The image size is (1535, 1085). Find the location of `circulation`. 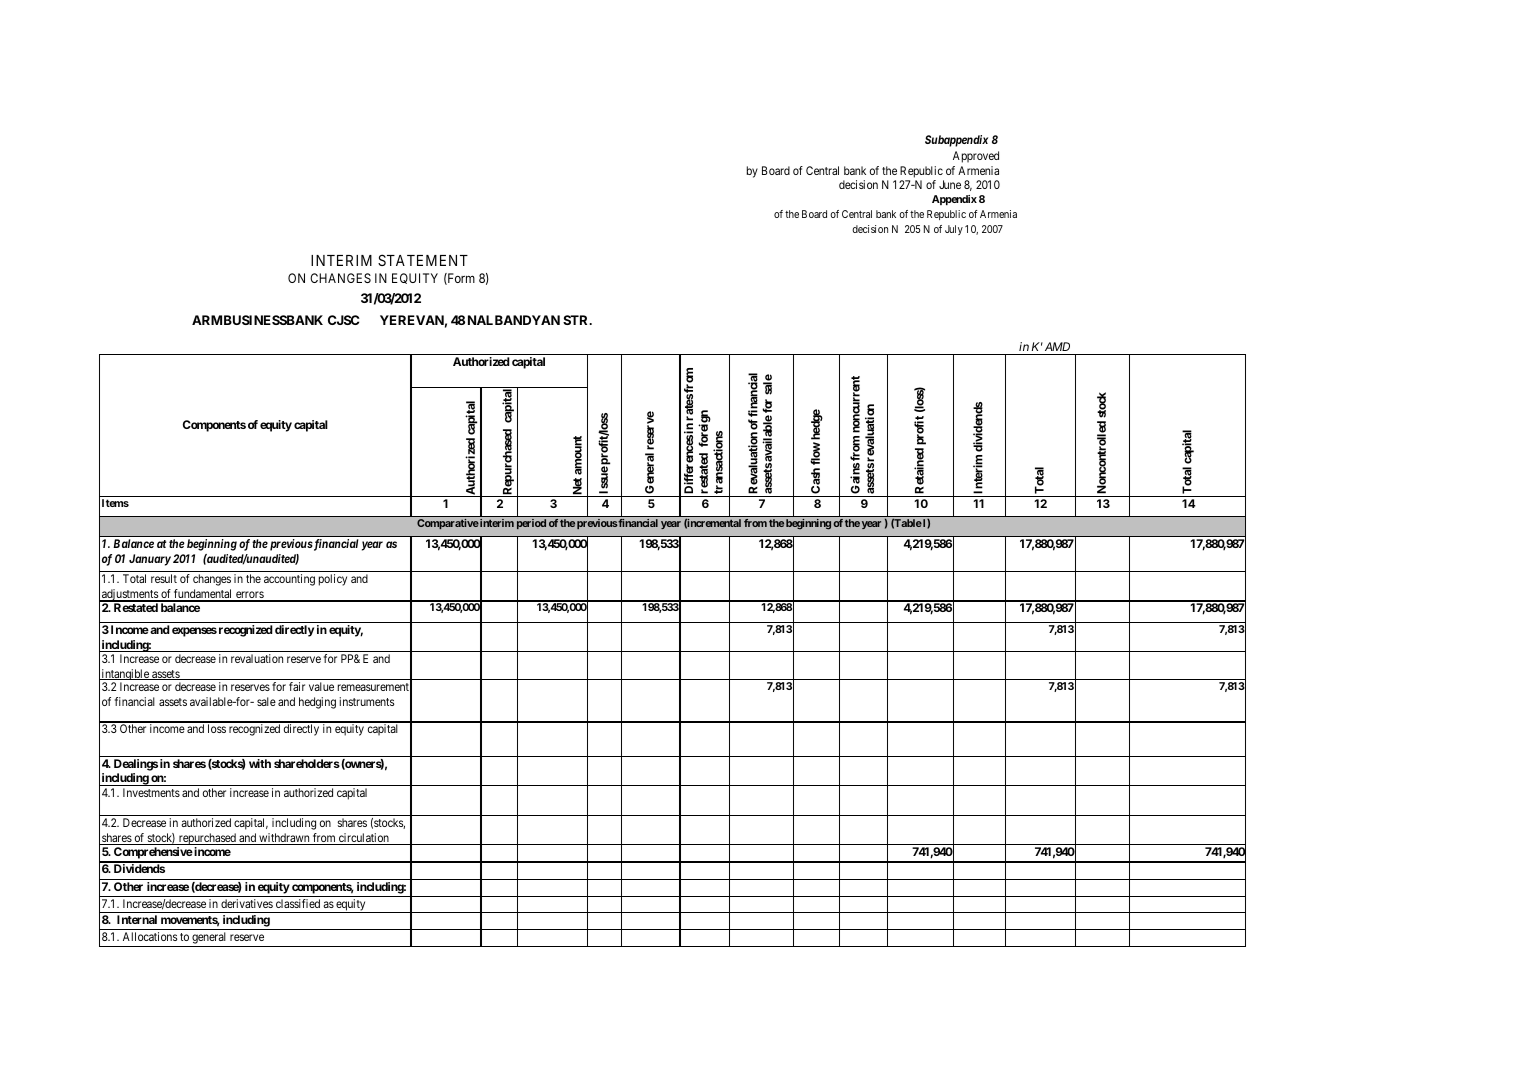

circulation is located at coordinates (364, 839).
